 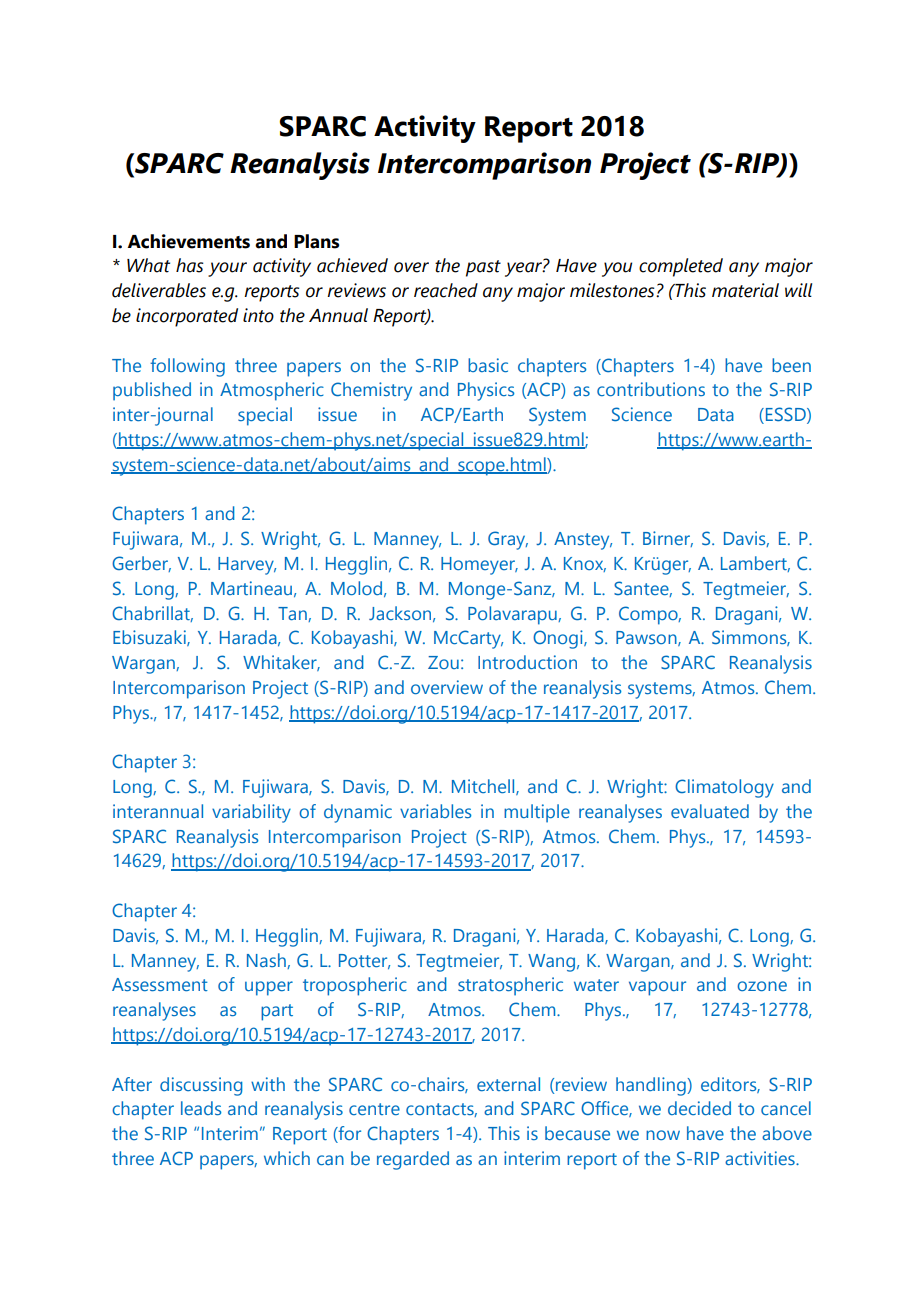 What do you see at coordinates (227, 269) in the screenshot?
I see `your` at bounding box center [227, 269].
